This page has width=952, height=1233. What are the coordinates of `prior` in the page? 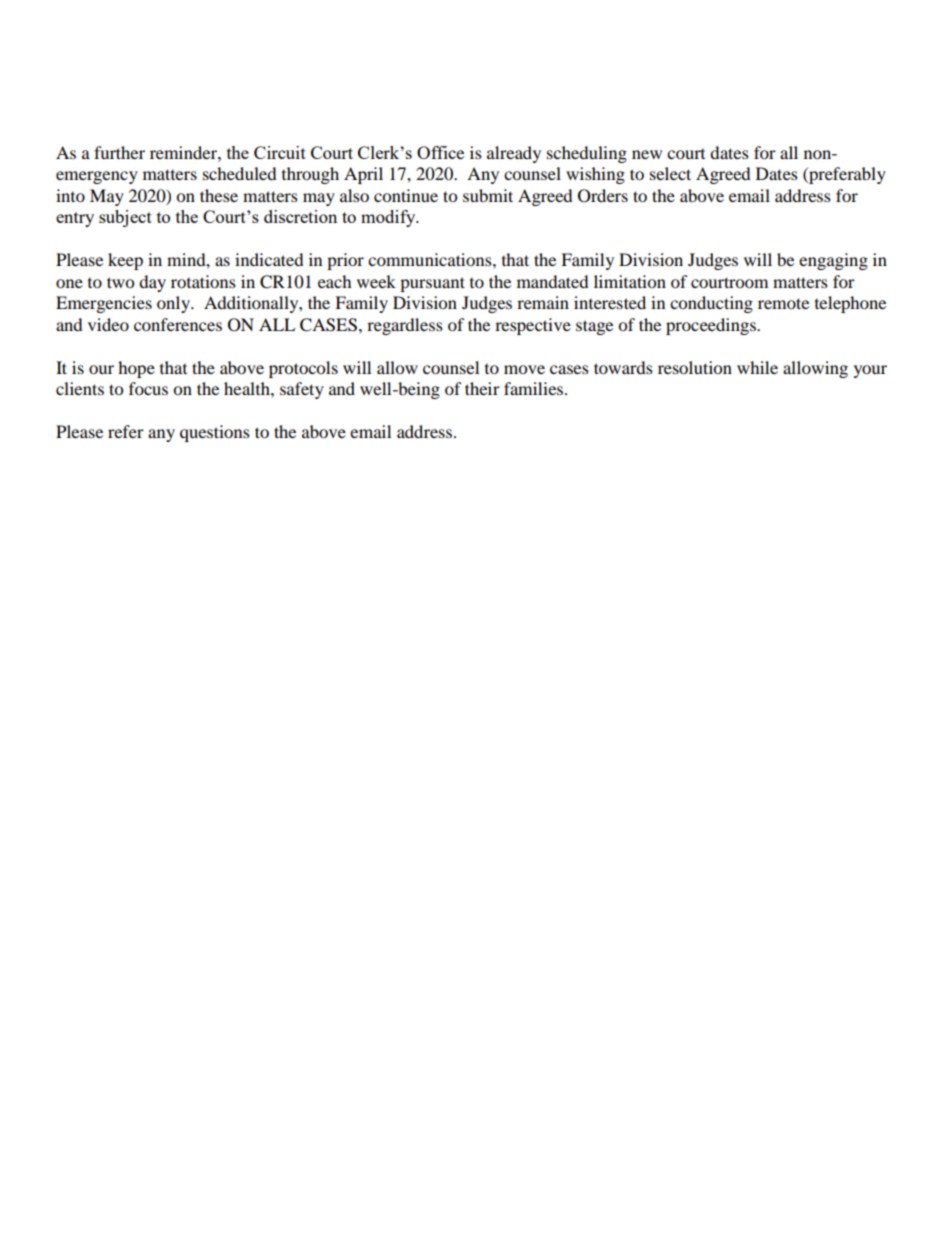 It's located at (345, 261).
